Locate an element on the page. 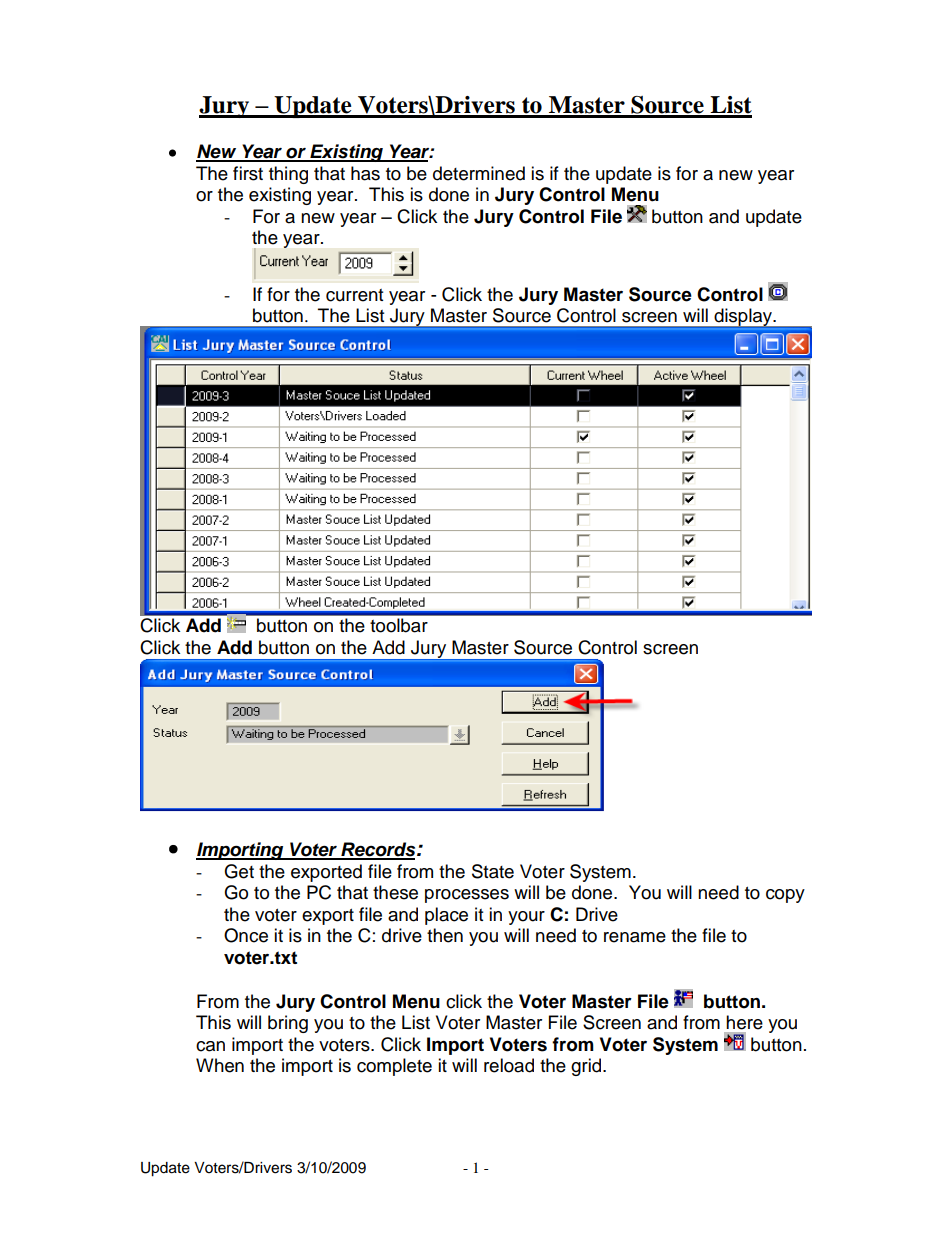 This page has width=952, height=1233. determined is located at coordinates (479, 173).
